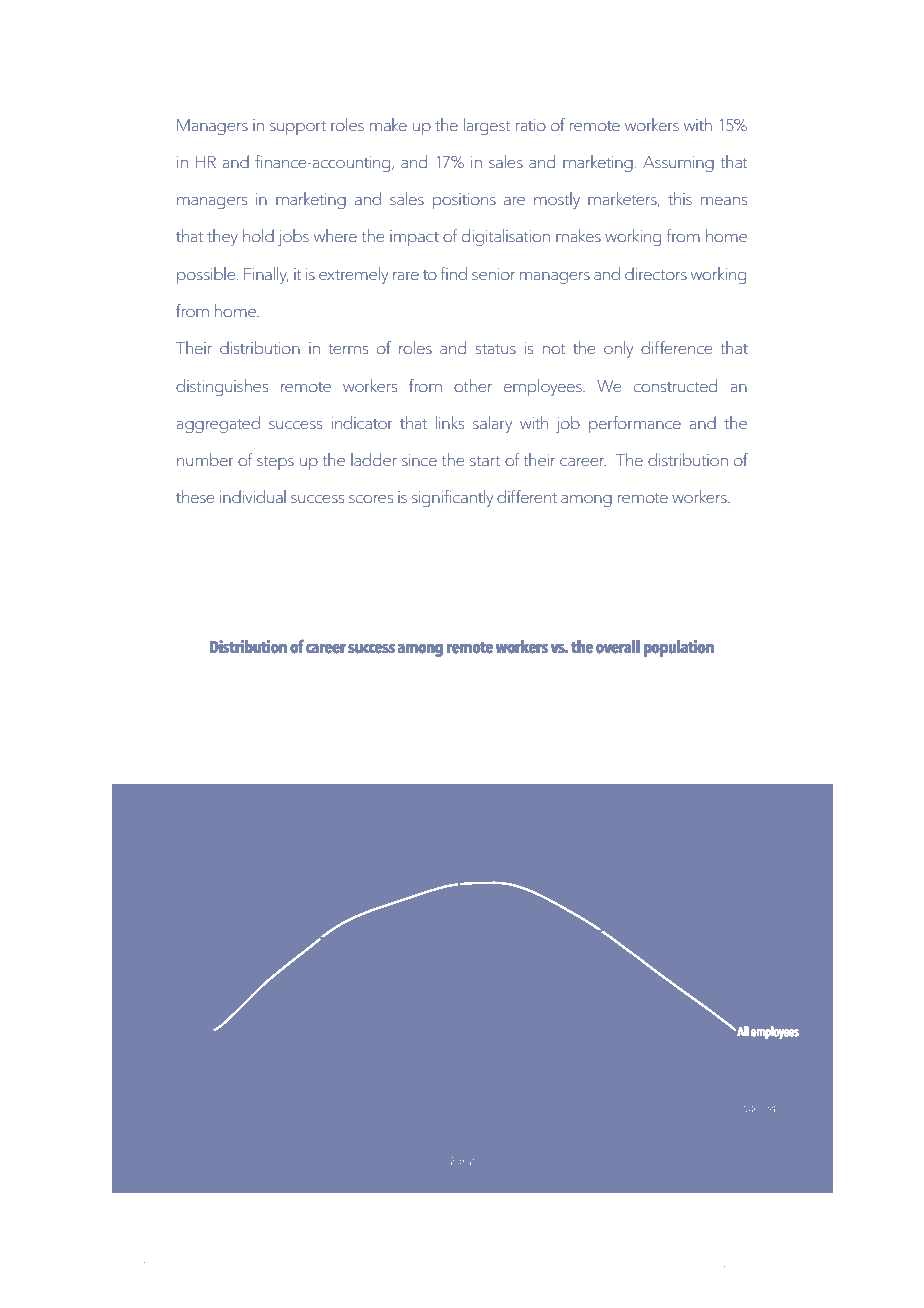  Describe the element at coordinates (298, 128) in the image. I see `support` at that location.
